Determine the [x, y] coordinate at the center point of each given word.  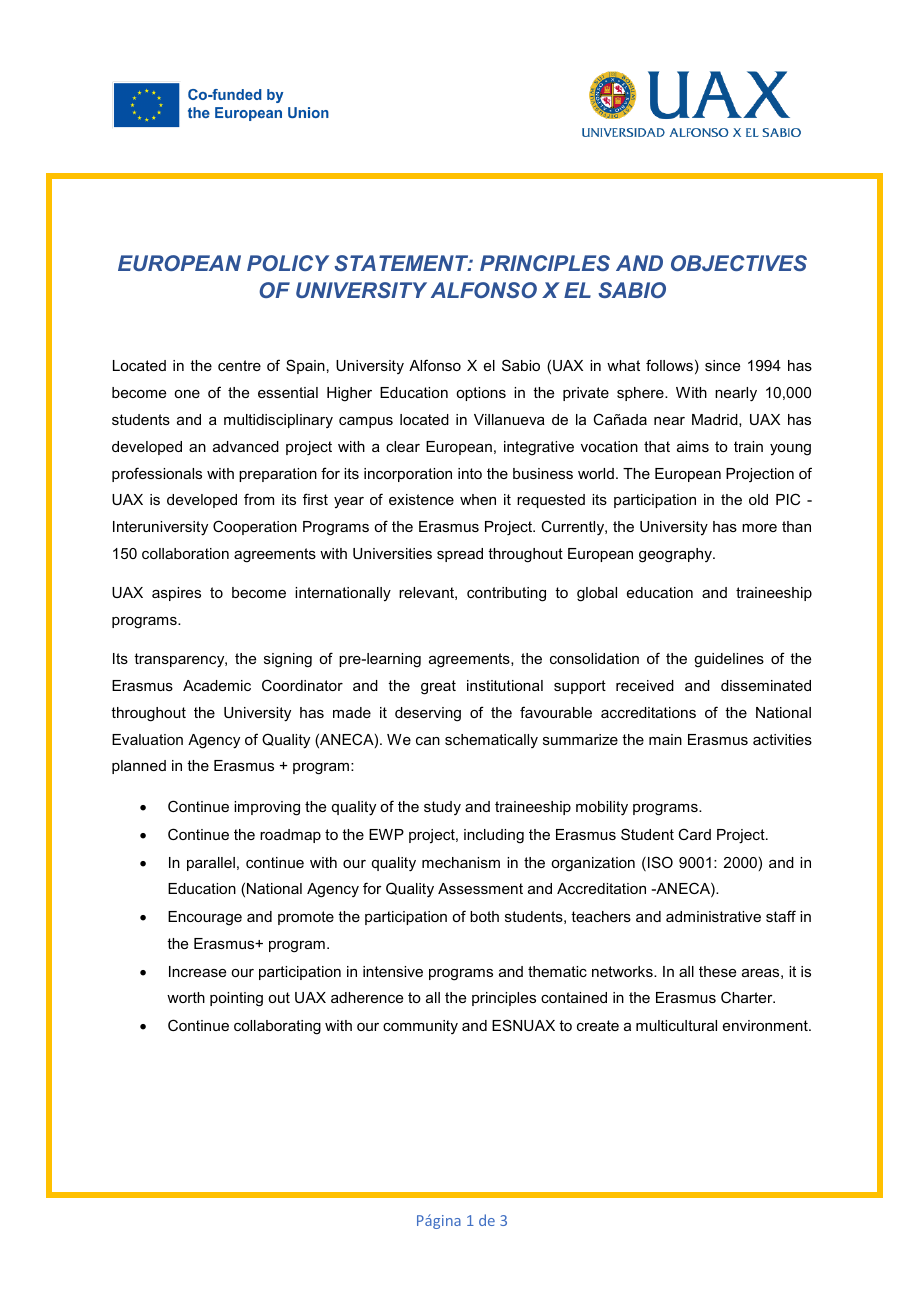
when [478, 499]
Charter [748, 997]
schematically [491, 741]
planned [139, 767]
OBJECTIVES [739, 263]
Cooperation [255, 527]
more [759, 528]
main [665, 739]
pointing [236, 999]
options [481, 394]
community [420, 1027]
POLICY [288, 263]
